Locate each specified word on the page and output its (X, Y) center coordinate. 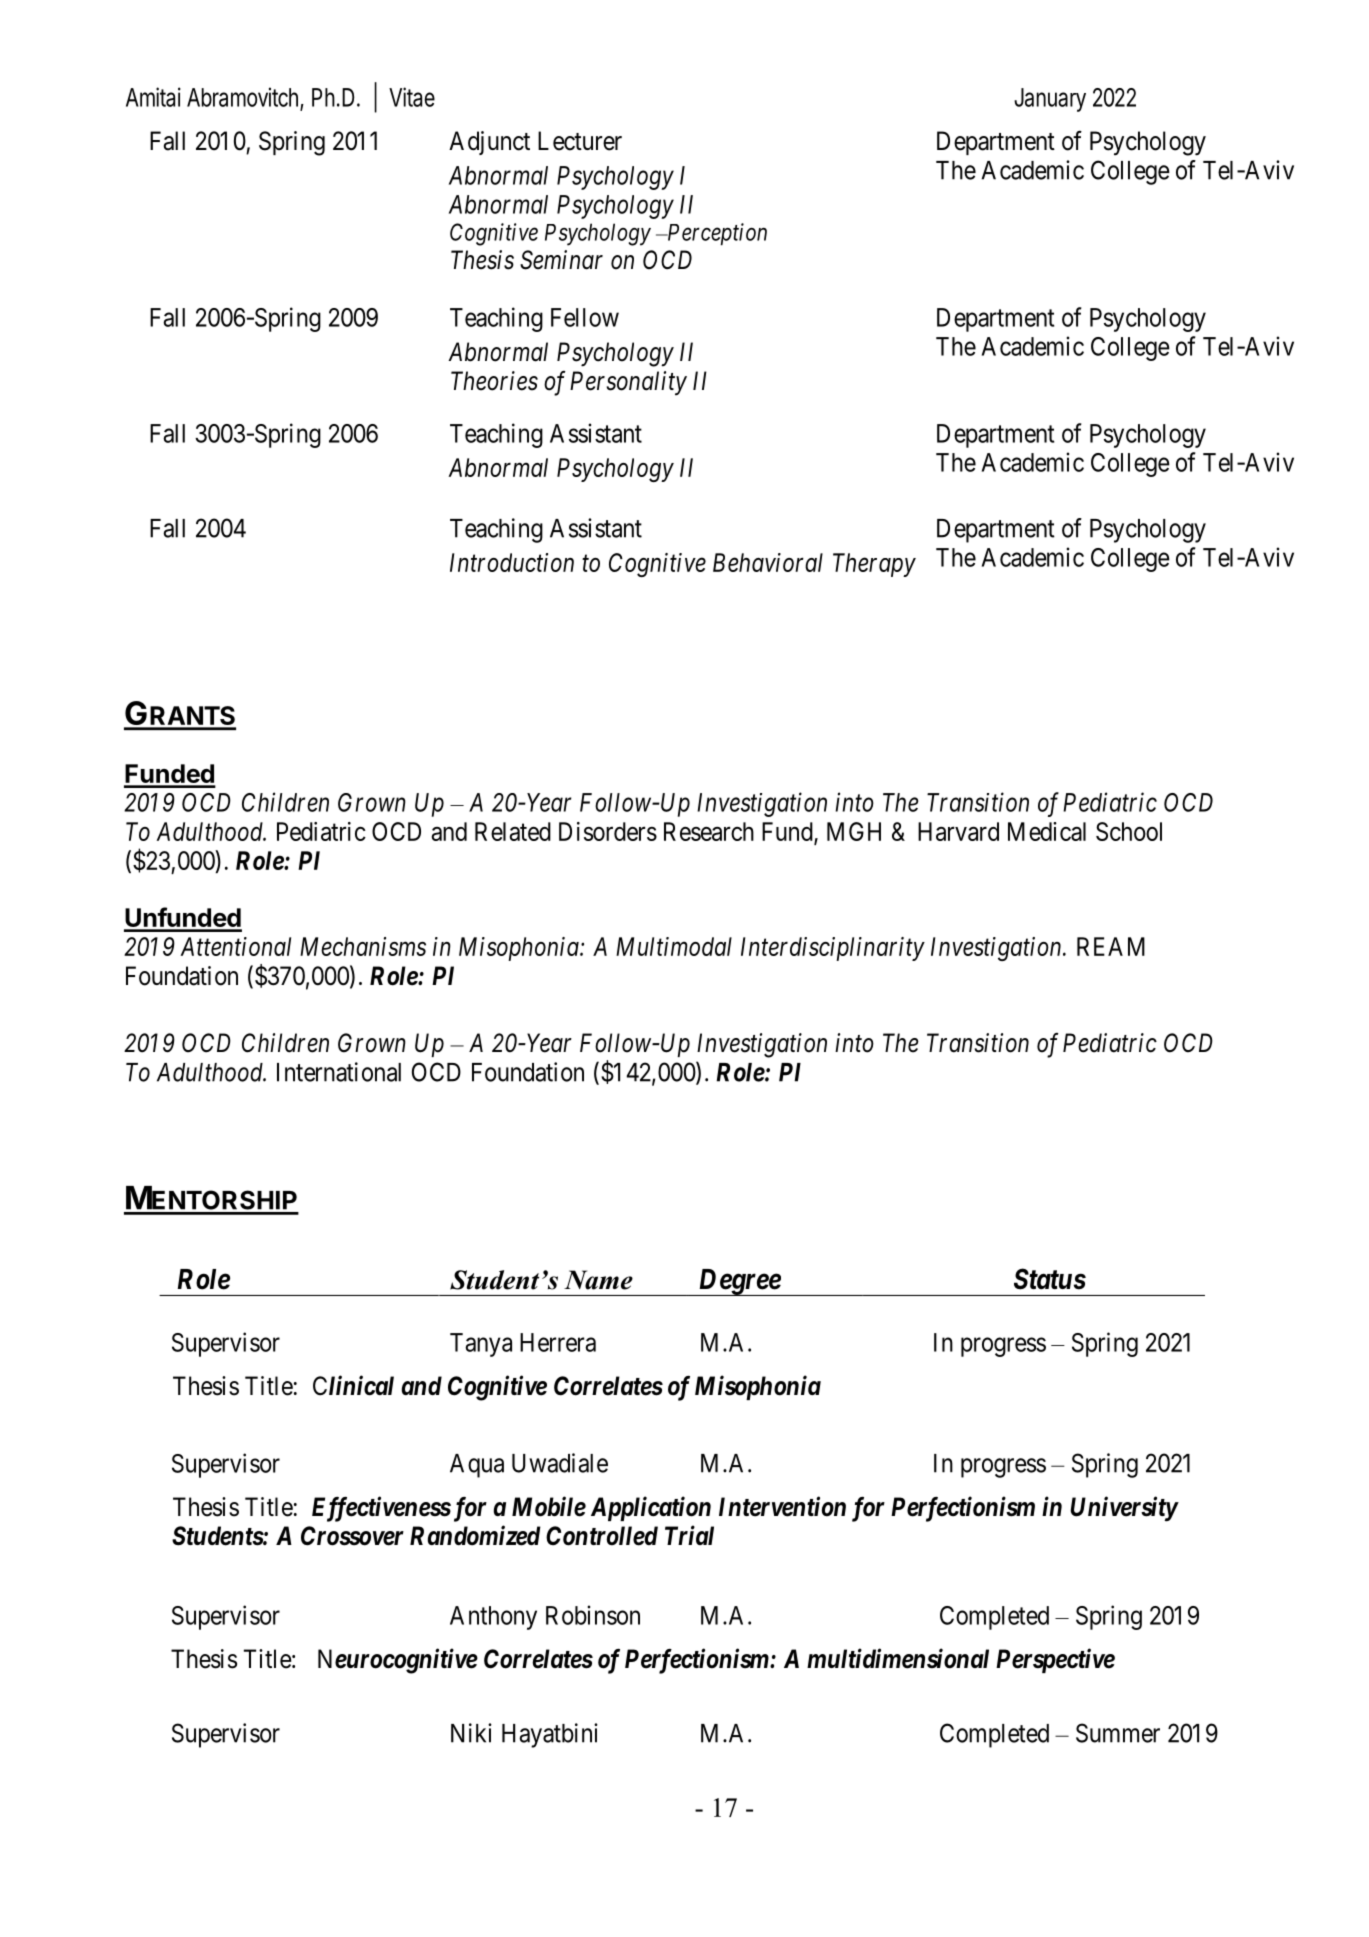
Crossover (352, 1536)
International (339, 1072)
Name (598, 1280)
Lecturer (580, 141)
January (1050, 100)
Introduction (512, 562)
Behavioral (768, 562)
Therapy (874, 565)
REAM (1111, 946)
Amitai (153, 97)
